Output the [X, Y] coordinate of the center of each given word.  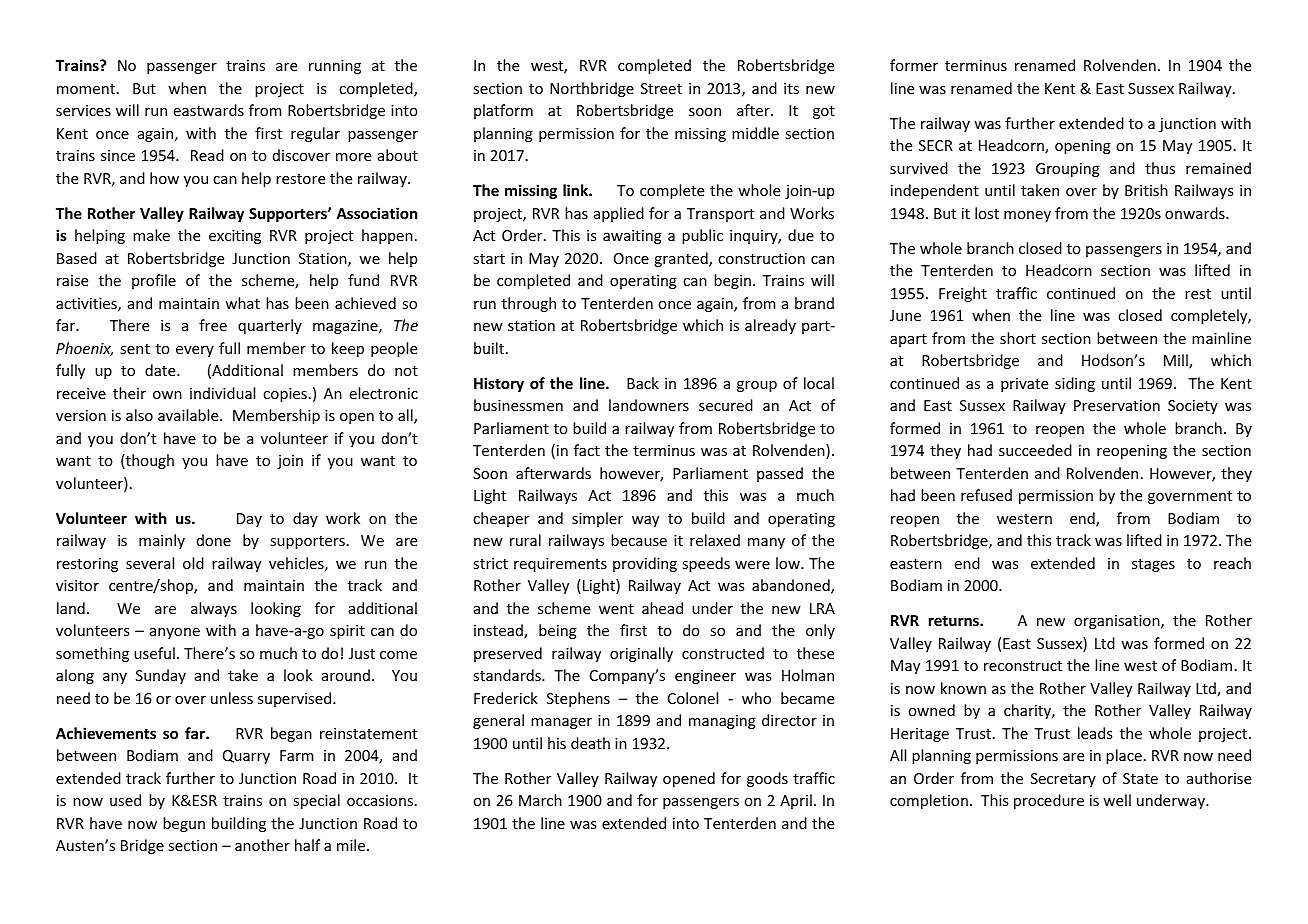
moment [86, 89]
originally [641, 654]
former [914, 65]
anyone [175, 633]
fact [587, 450]
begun [184, 824]
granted [682, 259]
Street [661, 88]
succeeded [1035, 450]
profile [154, 281]
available [189, 415]
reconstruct [1023, 666]
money [1027, 216]
